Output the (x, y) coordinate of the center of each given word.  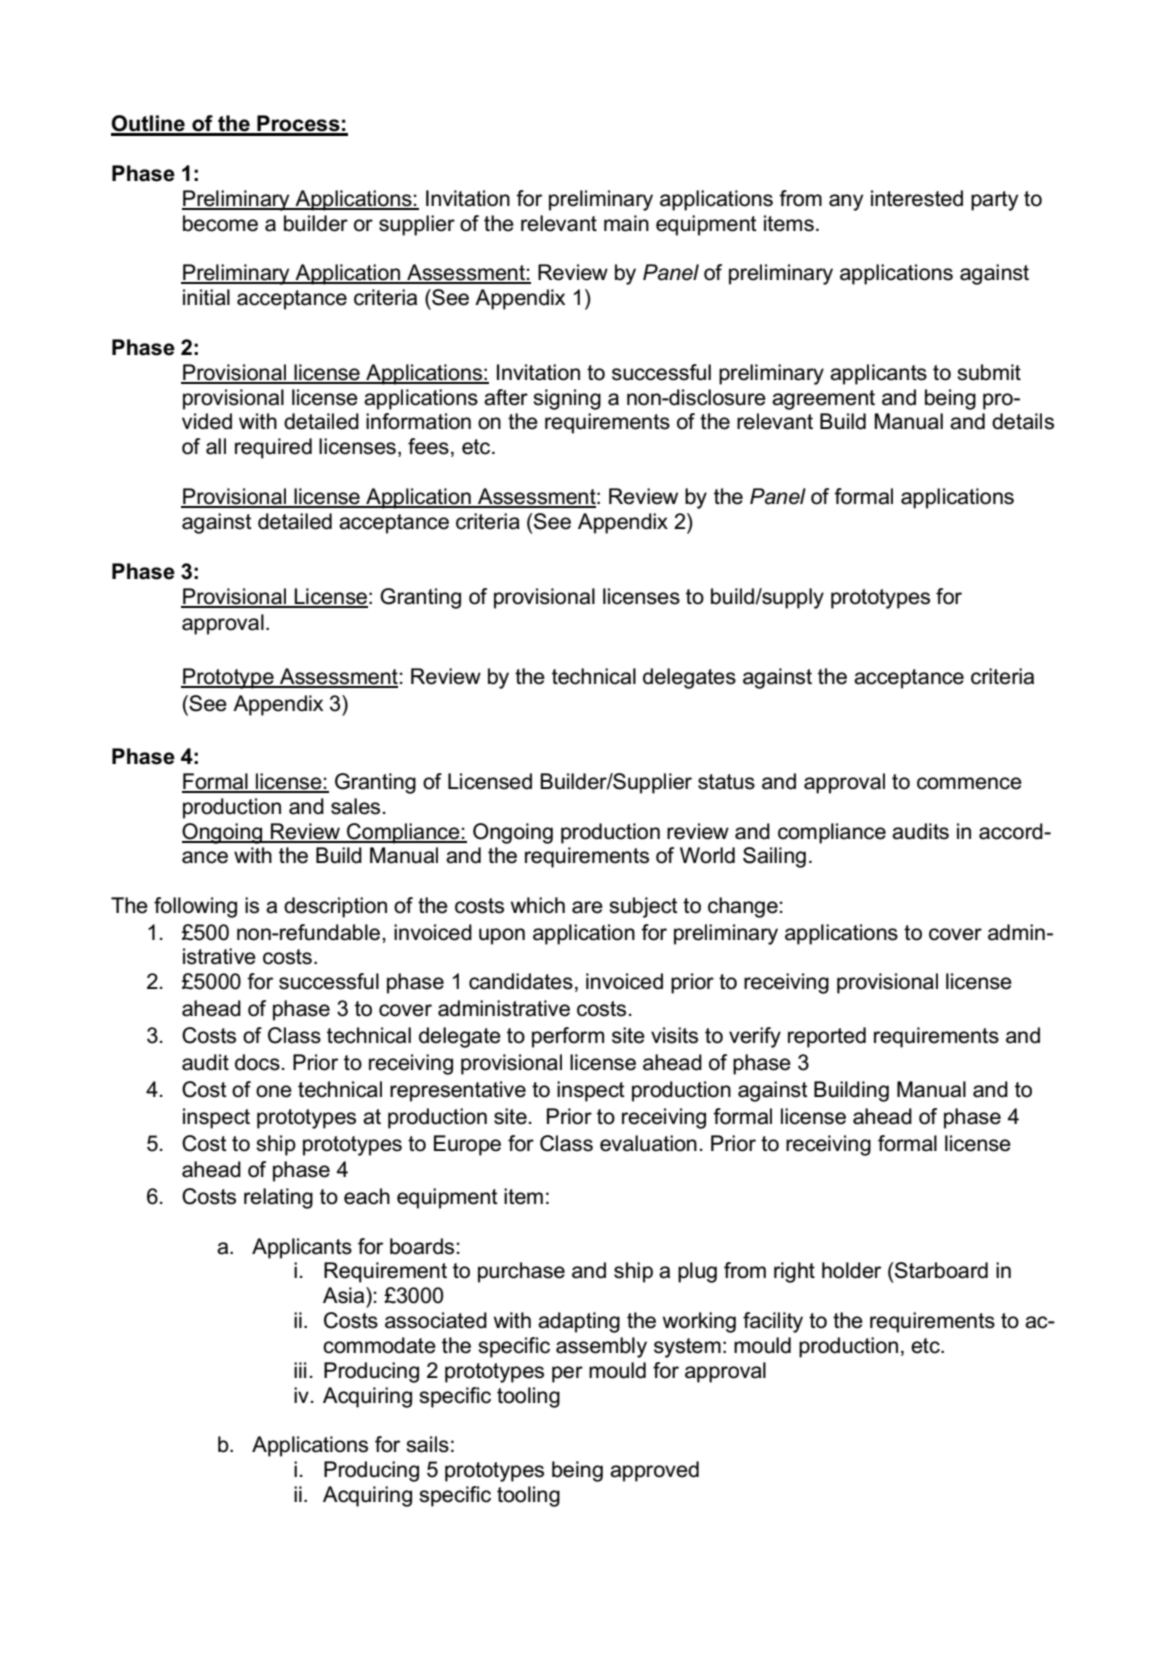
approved (654, 1471)
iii (300, 1370)
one (274, 1091)
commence (969, 783)
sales (355, 806)
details (1023, 421)
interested (917, 198)
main (626, 223)
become (220, 223)
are (587, 907)
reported (827, 1037)
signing (567, 399)
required (273, 448)
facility (773, 1322)
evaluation (648, 1143)
